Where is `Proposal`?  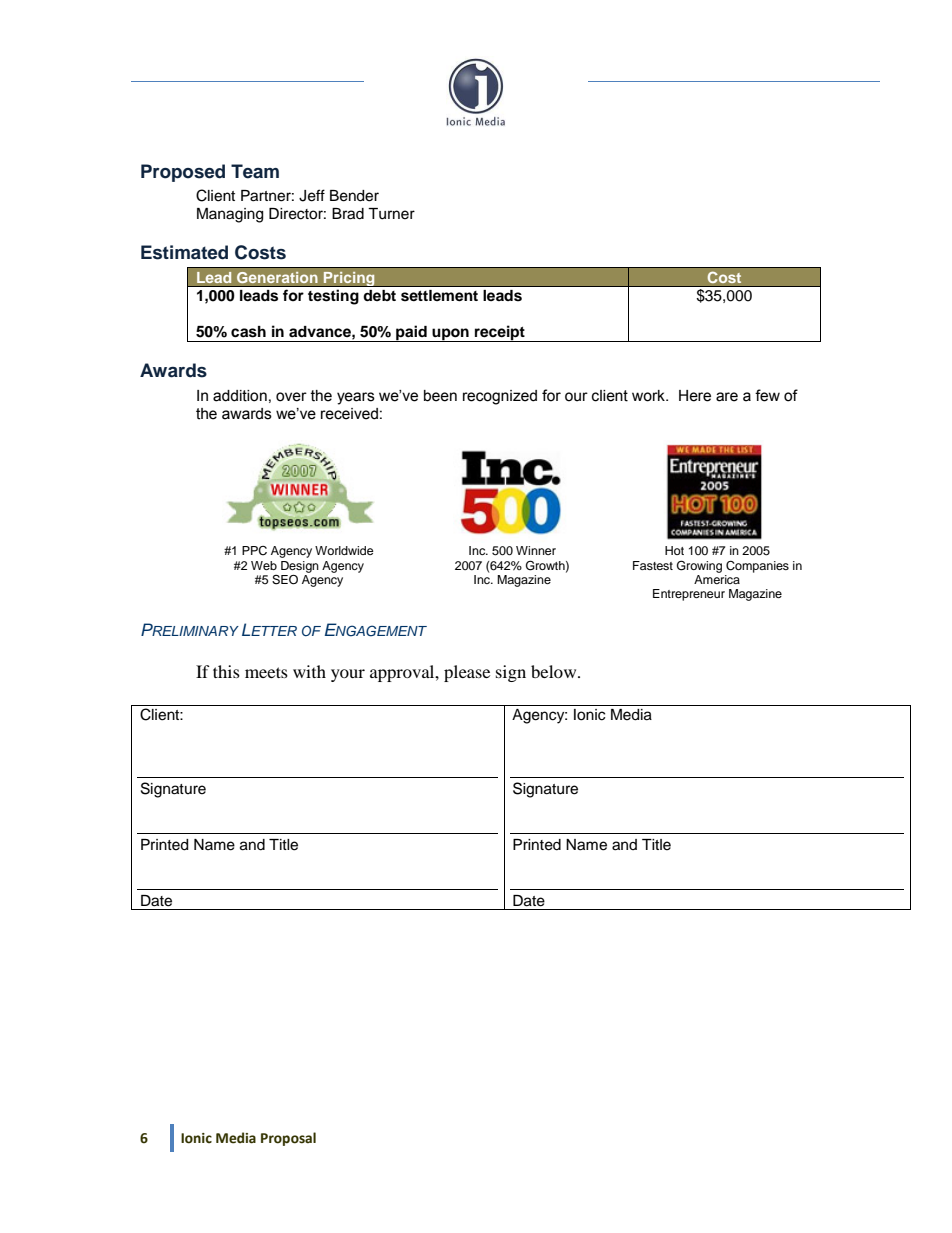
Proposal is located at coordinates (288, 1139).
